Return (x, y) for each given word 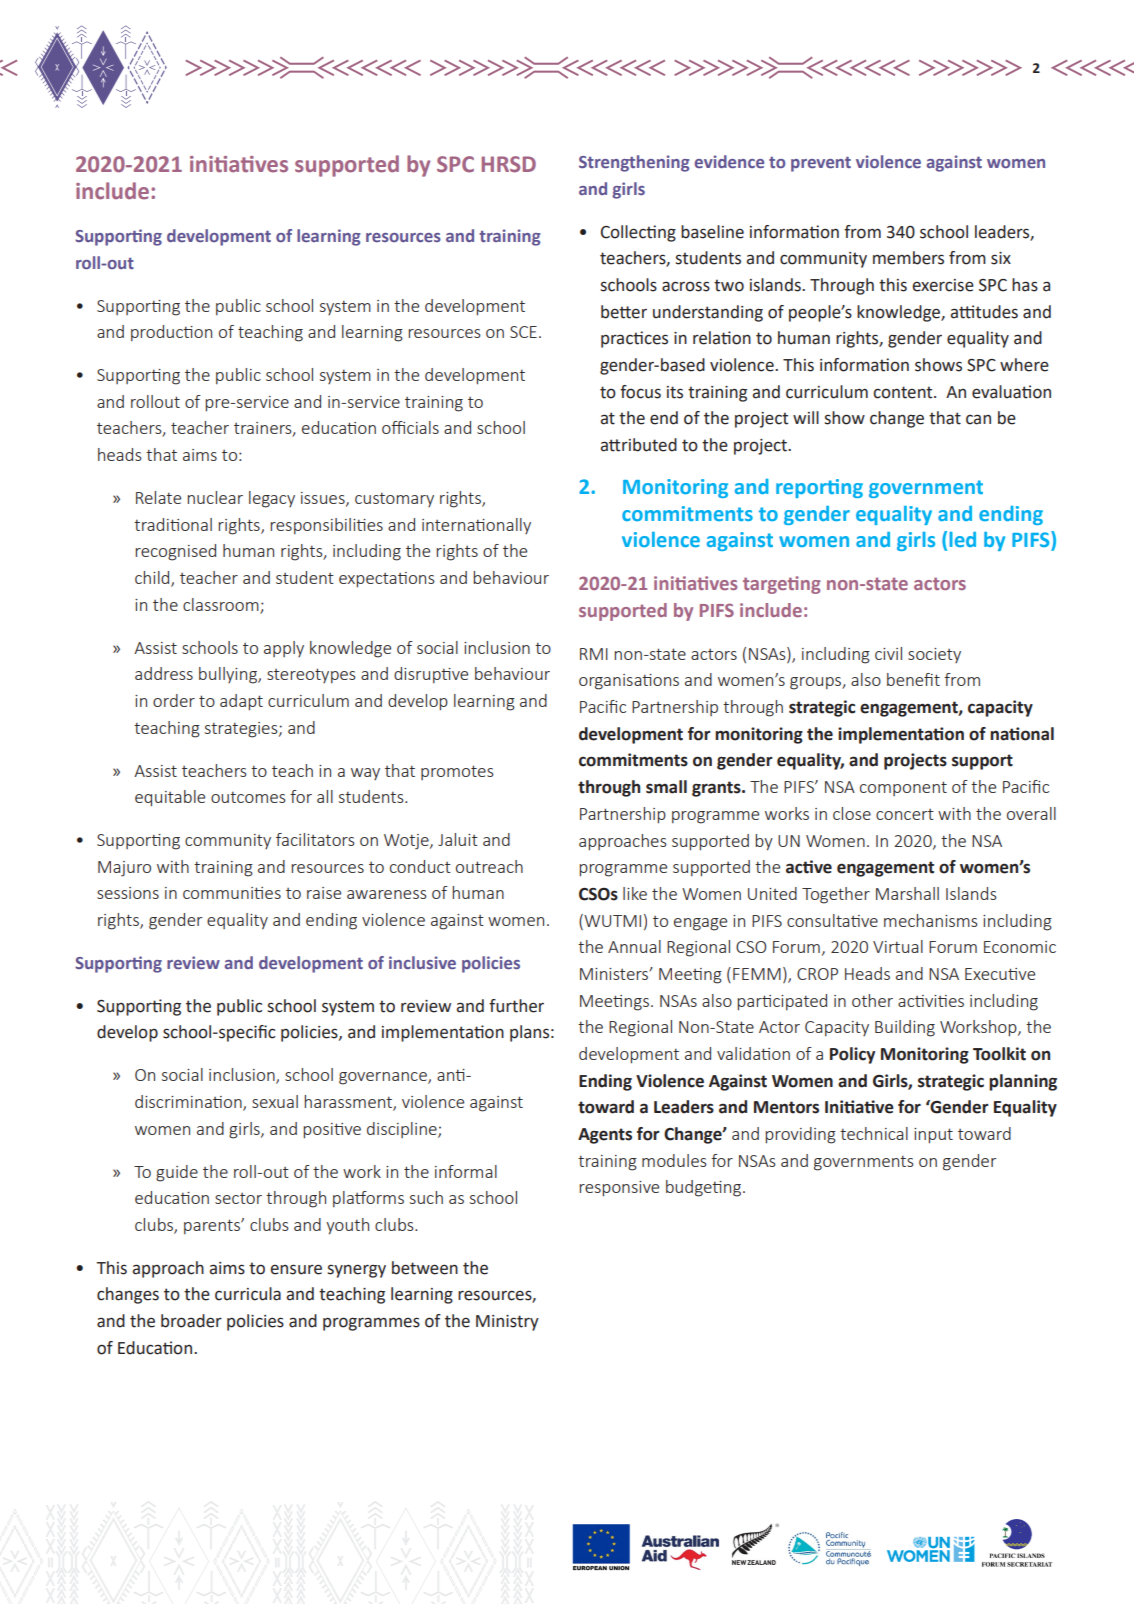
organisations (629, 682)
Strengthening (634, 163)
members (908, 258)
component (903, 788)
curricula (248, 1294)
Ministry (507, 1323)
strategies (242, 730)
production (171, 333)
